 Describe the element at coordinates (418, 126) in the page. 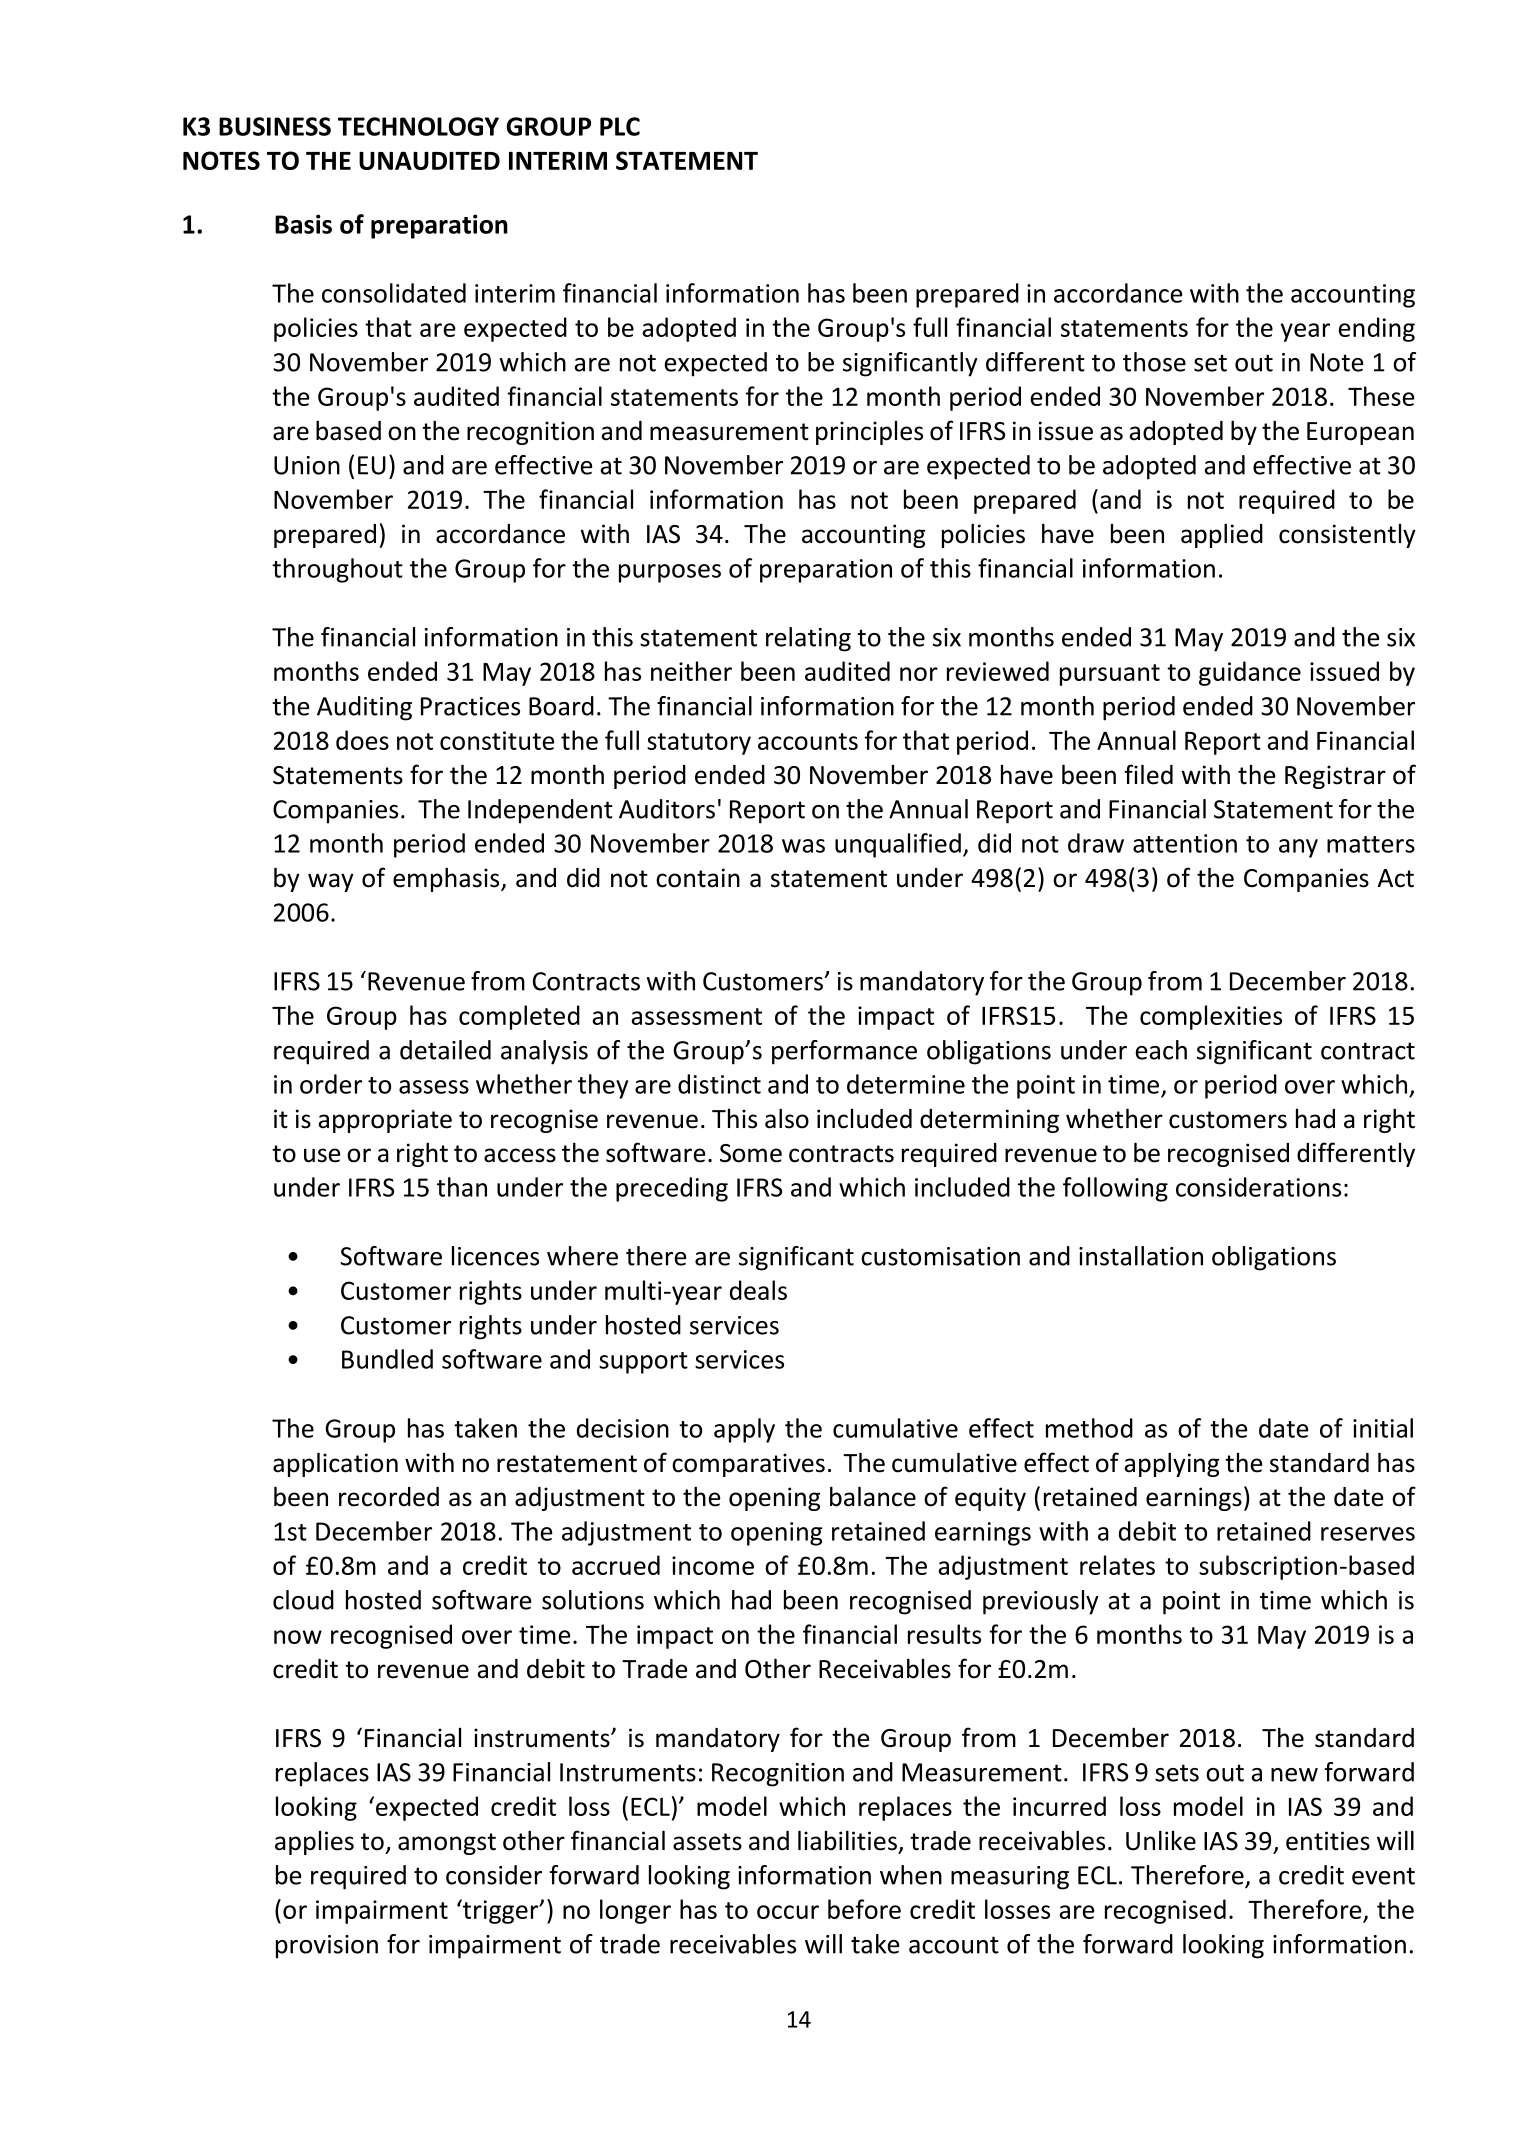

I see `TECHNOLOGY` at that location.
